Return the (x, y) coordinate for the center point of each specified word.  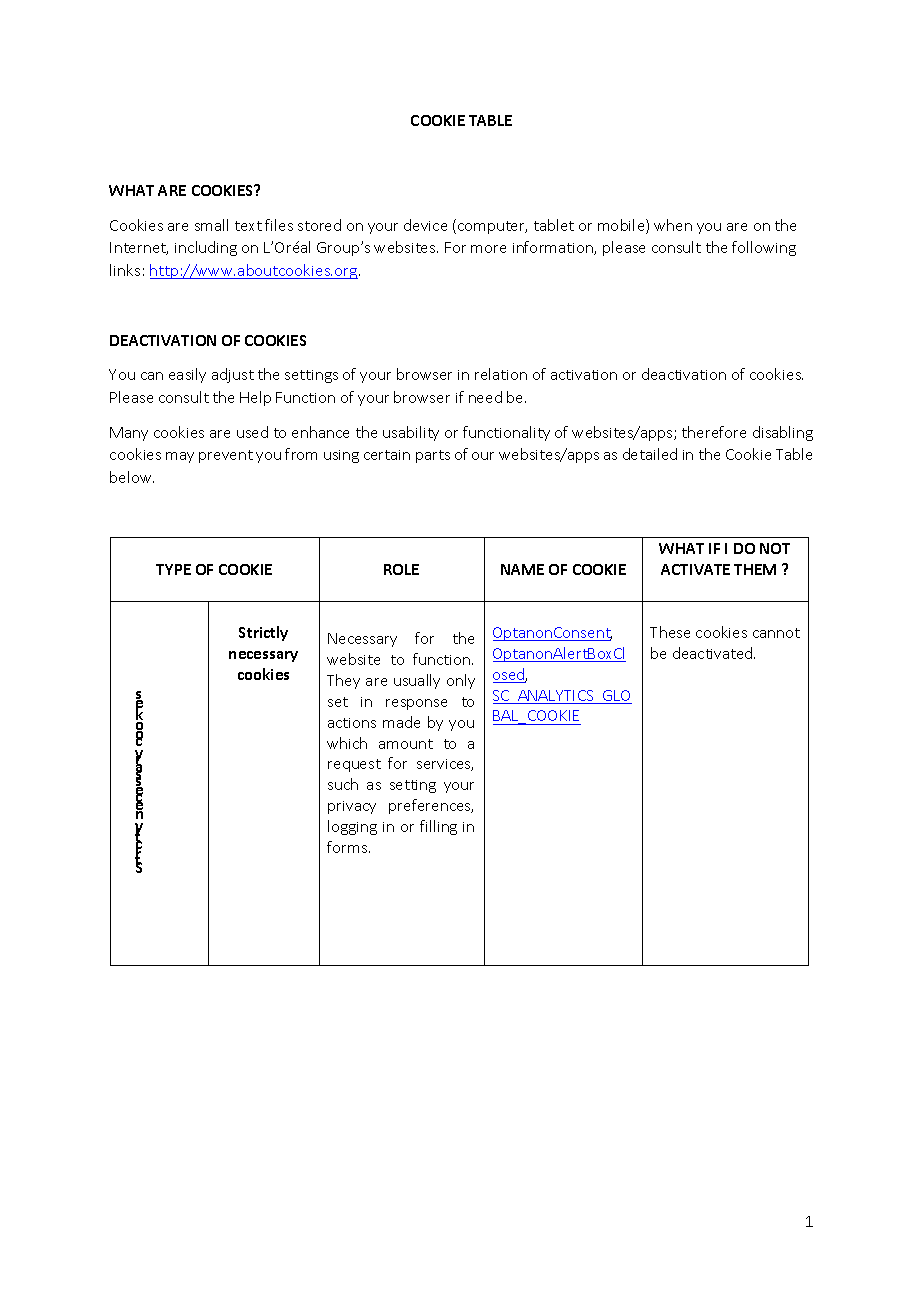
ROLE (401, 569)
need (485, 397)
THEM (755, 569)
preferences (431, 806)
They (343, 681)
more (488, 249)
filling (438, 827)
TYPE (173, 569)
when (673, 225)
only (461, 681)
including (206, 248)
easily (187, 375)
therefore (714, 432)
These (670, 632)
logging (352, 827)
